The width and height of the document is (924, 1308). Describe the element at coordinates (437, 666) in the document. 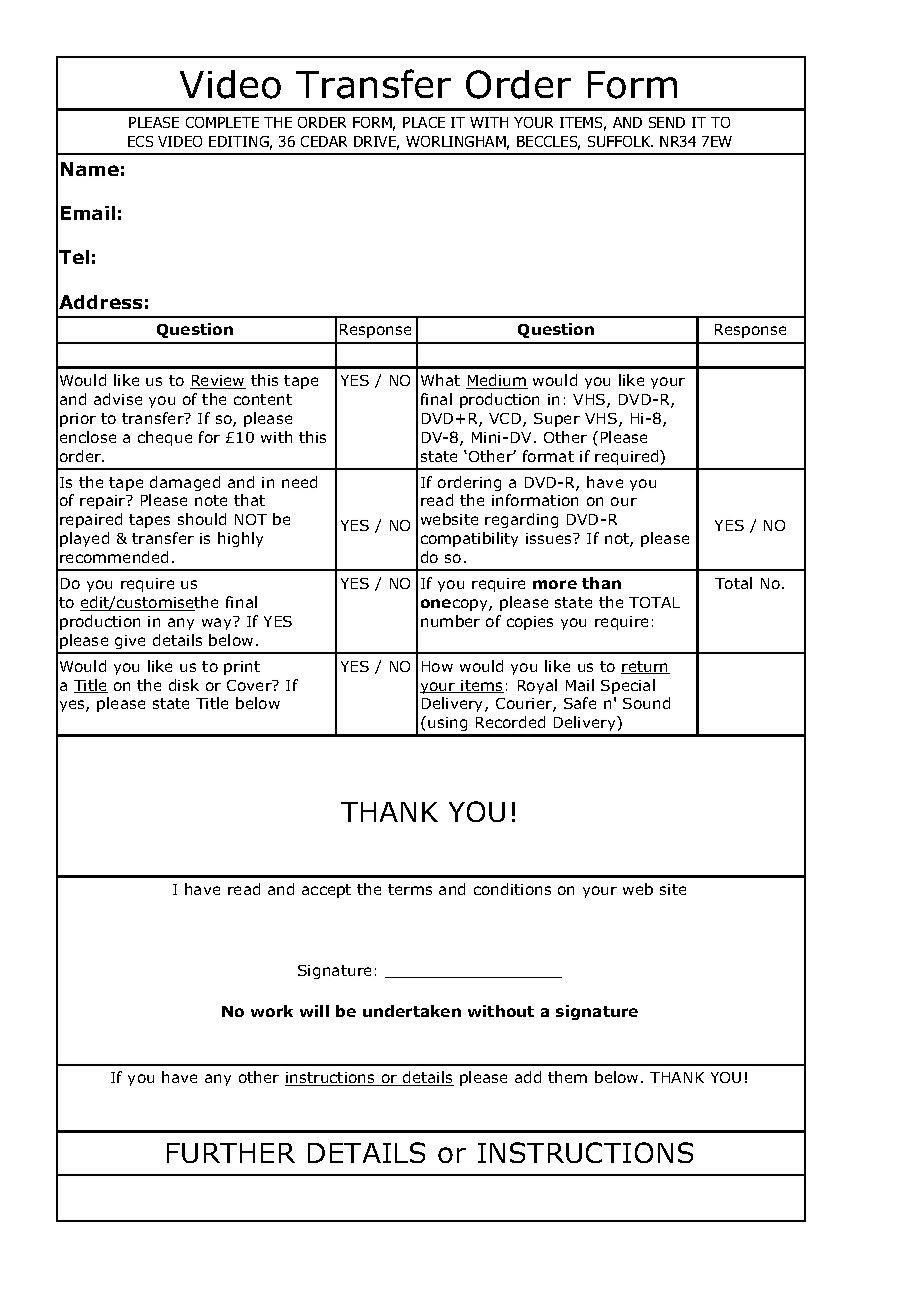

I see `How` at that location.
